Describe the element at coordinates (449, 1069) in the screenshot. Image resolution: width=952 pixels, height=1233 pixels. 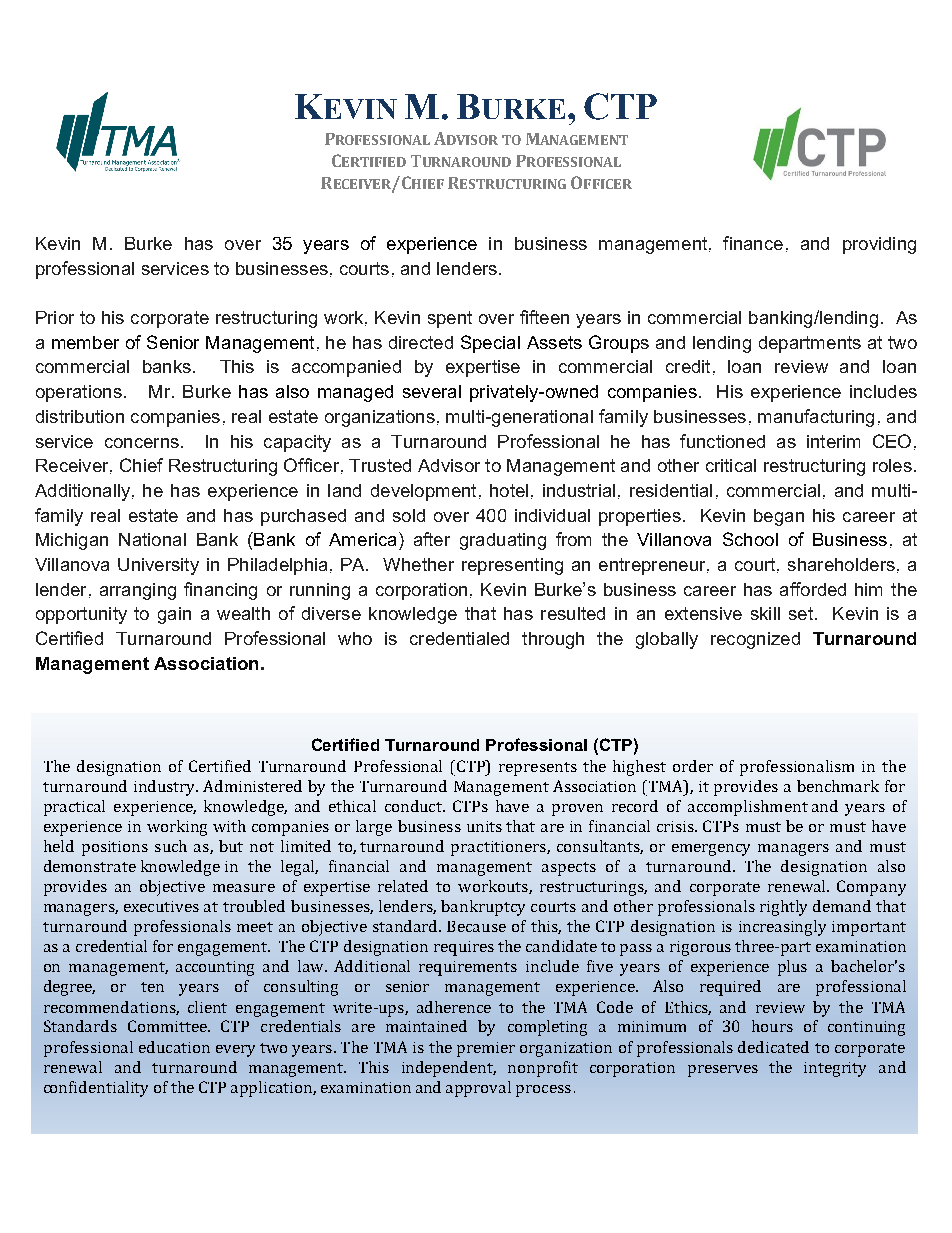
I see `independent` at that location.
